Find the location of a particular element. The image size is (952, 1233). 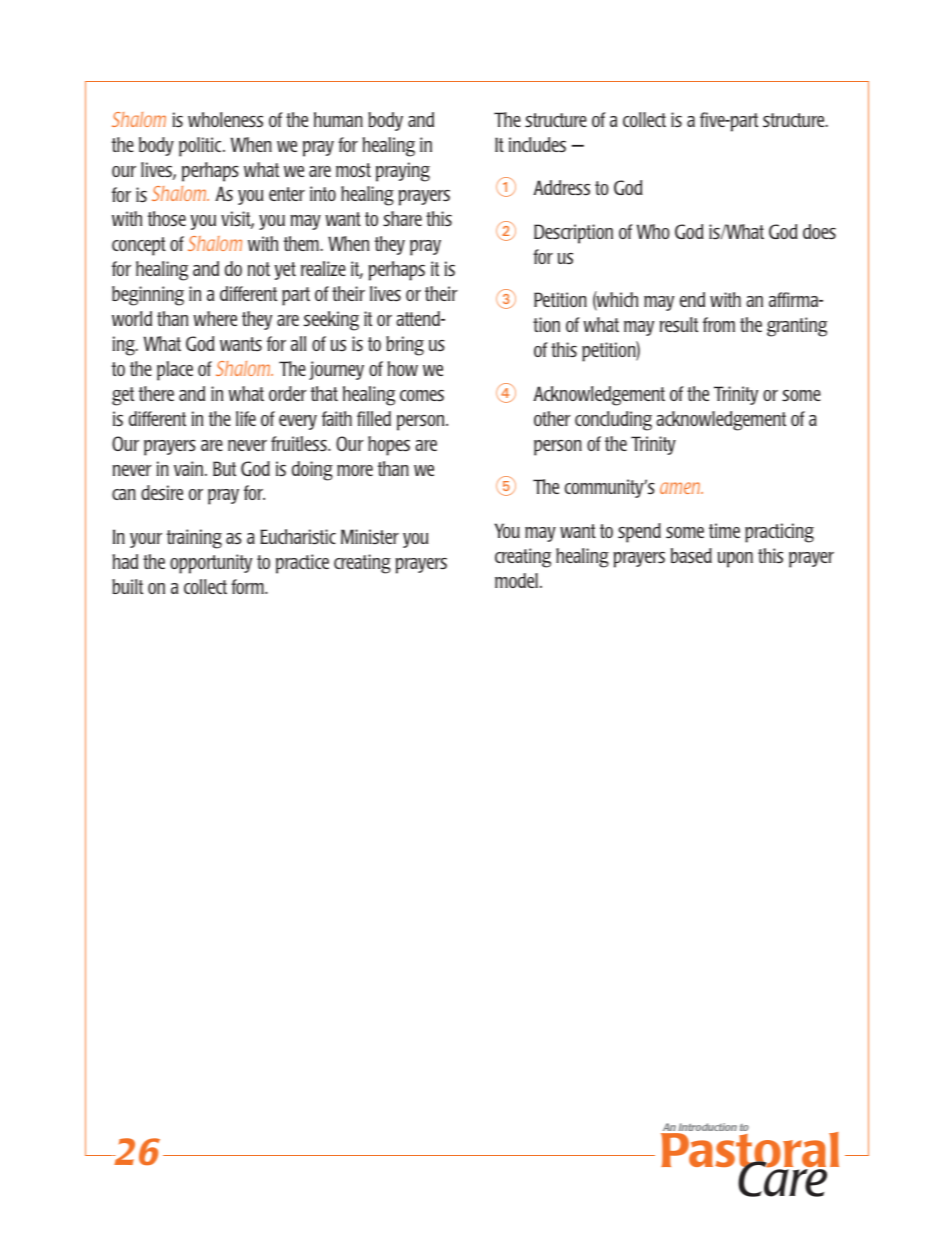

includes is located at coordinates (537, 144).
